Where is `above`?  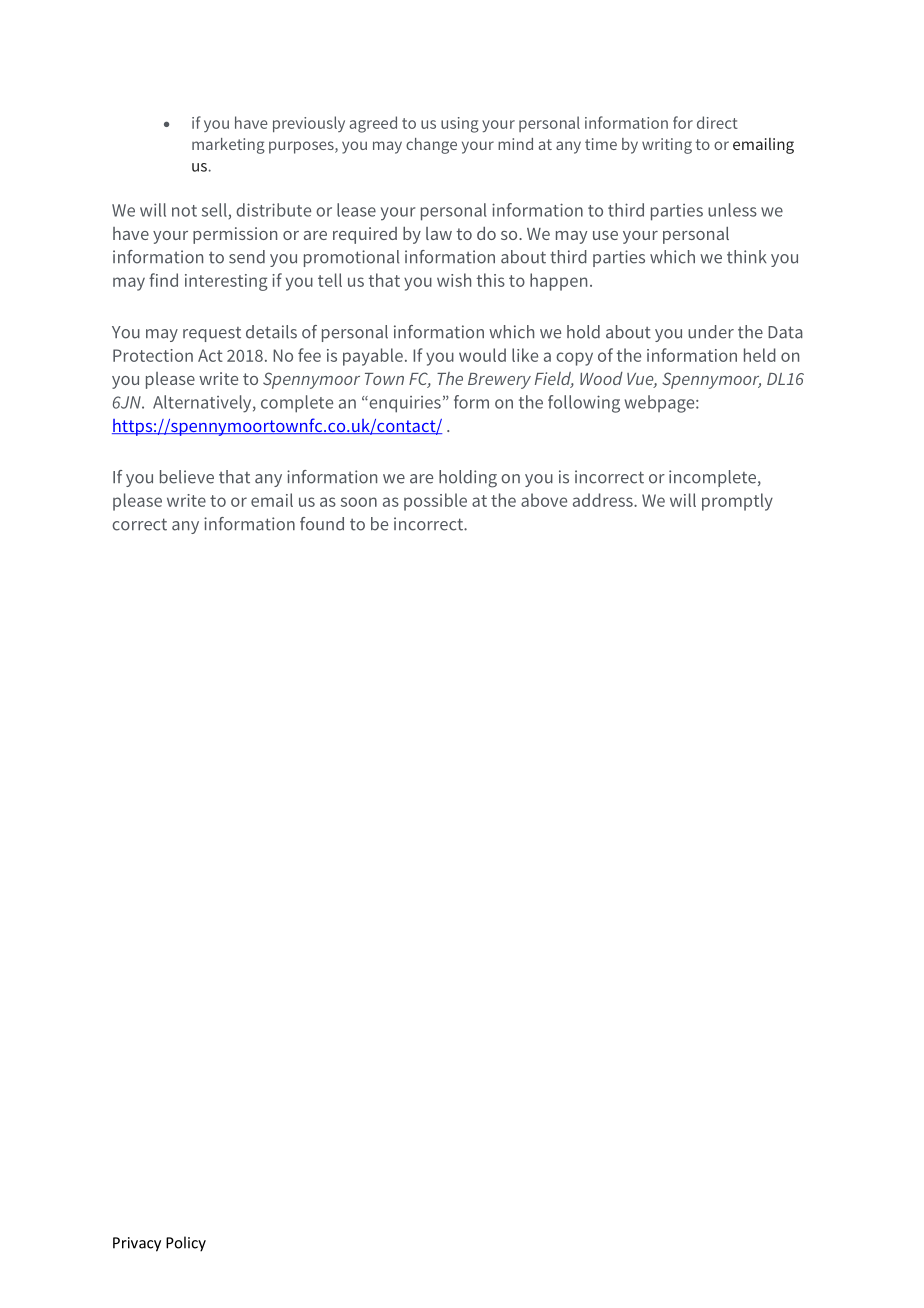 above is located at coordinates (544, 500).
